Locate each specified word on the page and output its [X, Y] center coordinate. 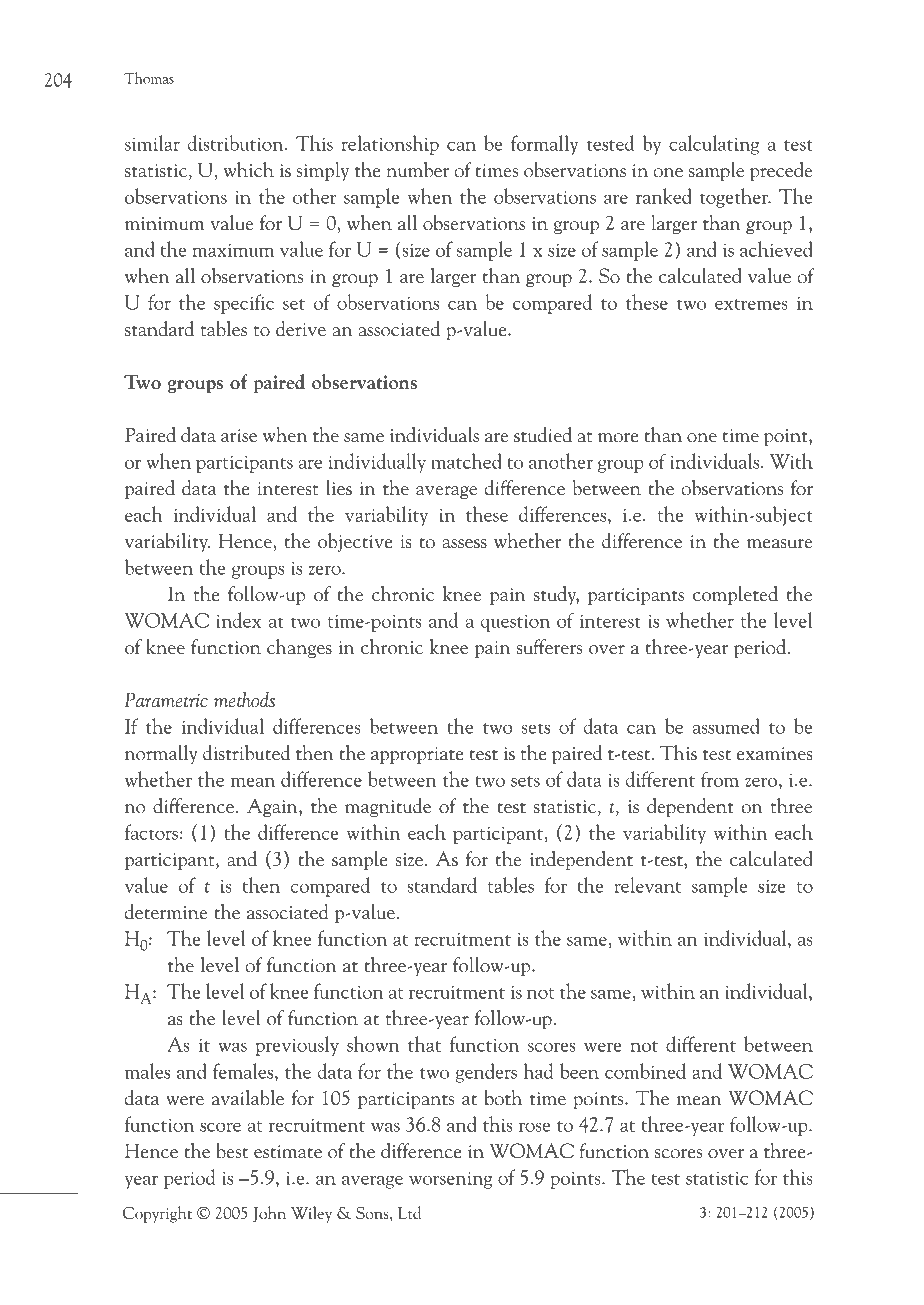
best [232, 1150]
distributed [246, 753]
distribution [237, 143]
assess [464, 544]
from [720, 779]
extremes [751, 304]
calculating [714, 145]
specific [244, 304]
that [424, 1044]
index [238, 620]
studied [543, 435]
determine [166, 912]
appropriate [417, 755]
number [417, 169]
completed [735, 595]
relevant [647, 885]
